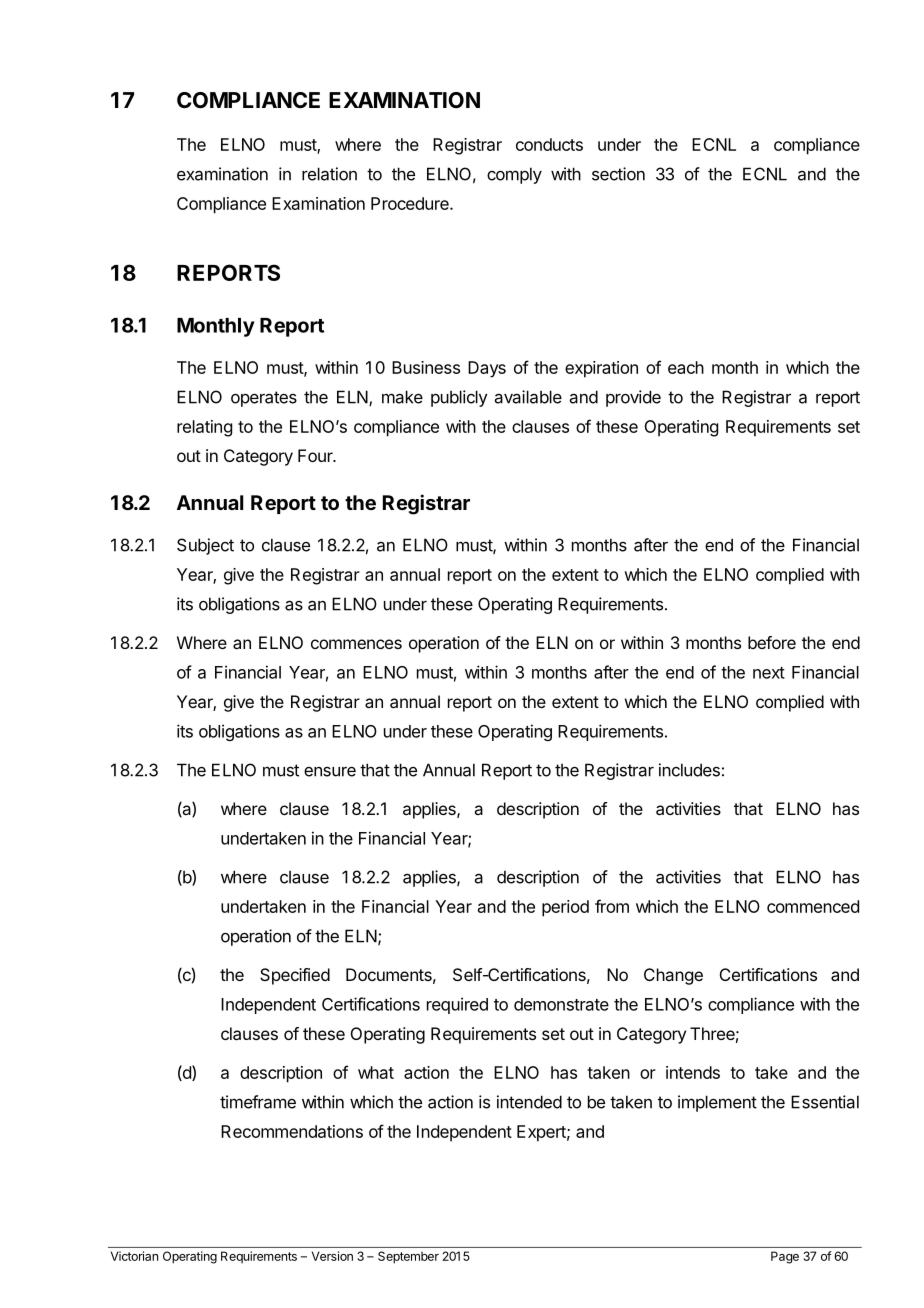 The width and height of the screenshot is (924, 1308). I want to click on section, so click(618, 174).
